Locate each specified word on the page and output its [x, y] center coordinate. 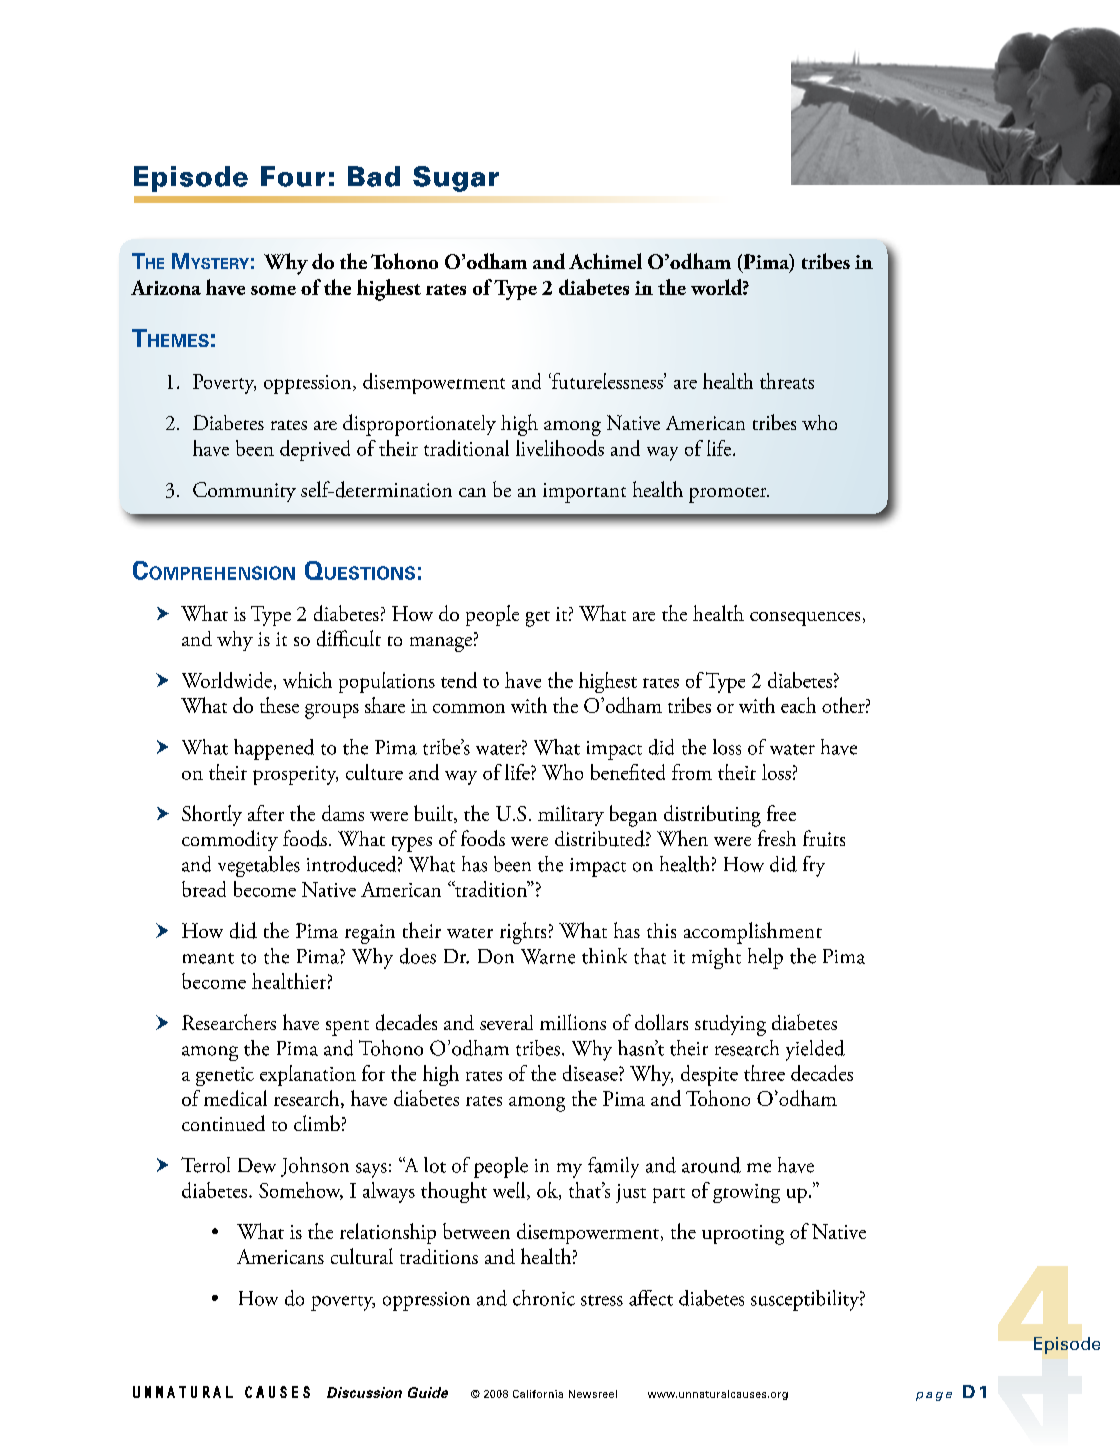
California [538, 1394]
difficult [349, 638]
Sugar [456, 179]
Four [293, 176]
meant [208, 958]
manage [441, 644]
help [765, 958]
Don [496, 956]
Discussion [364, 1392]
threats [787, 381]
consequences [805, 619]
